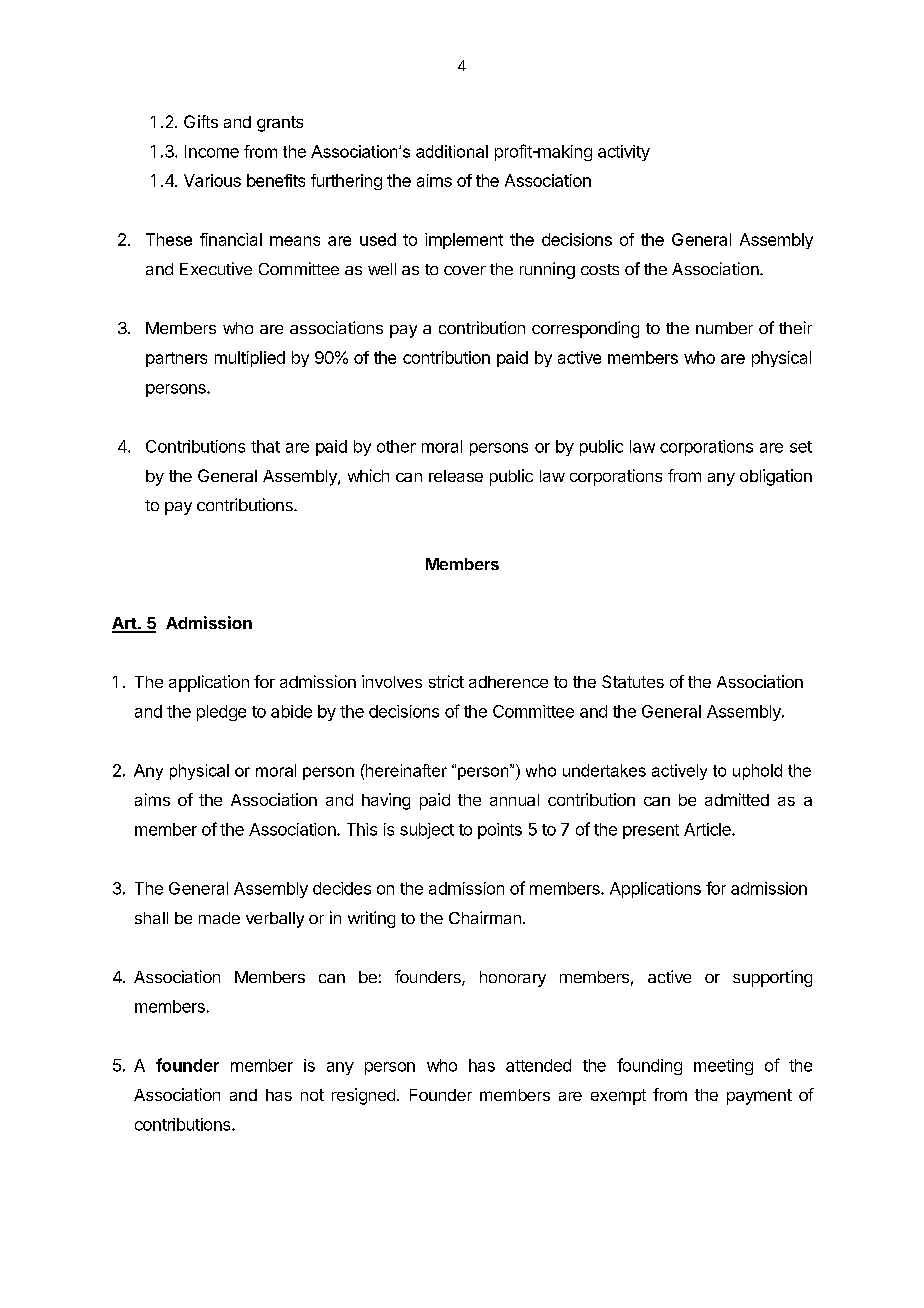  Describe the element at coordinates (624, 153) in the document. I see `activity` at that location.
